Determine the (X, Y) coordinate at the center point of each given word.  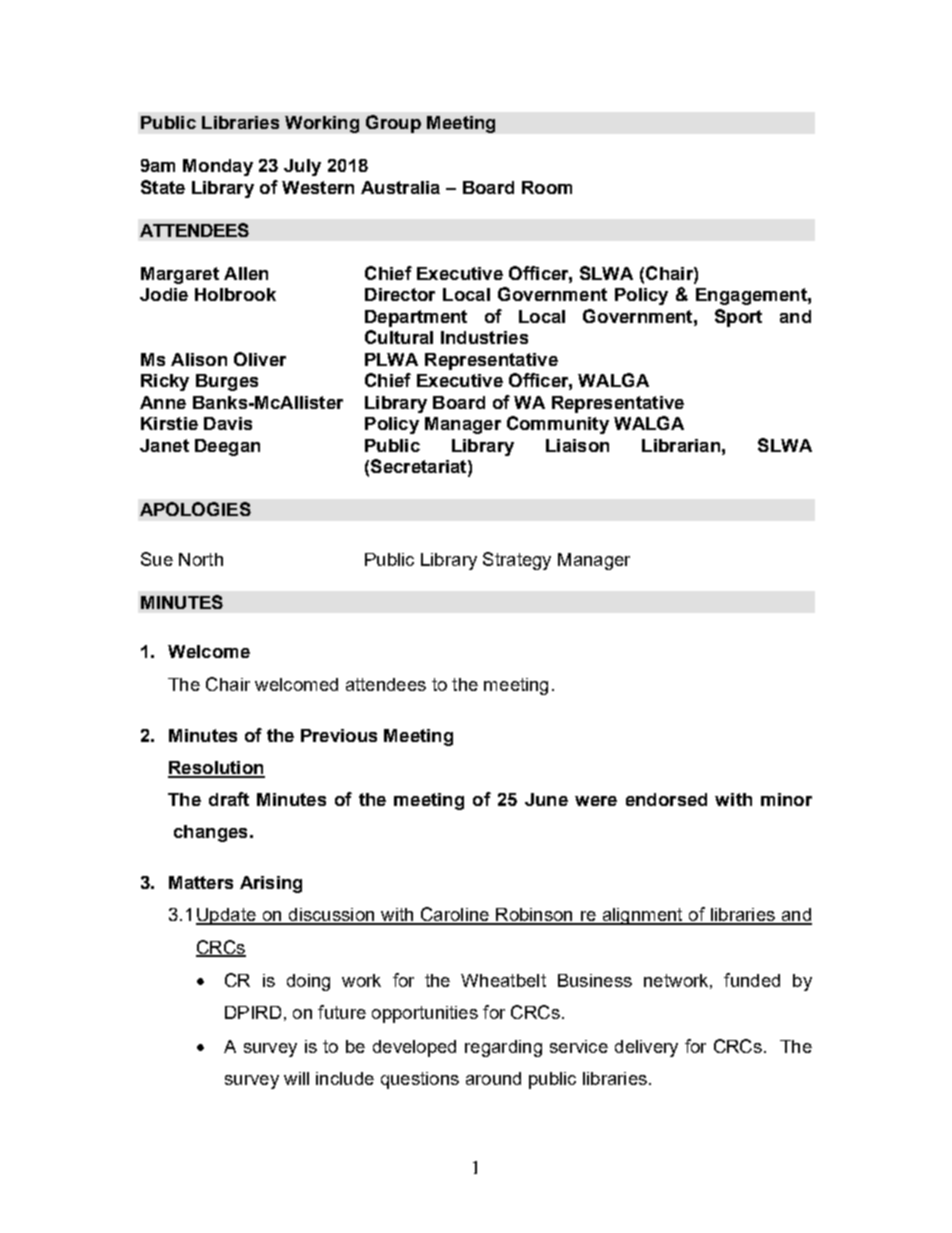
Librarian (681, 445)
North (201, 559)
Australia (400, 187)
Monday (218, 167)
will (296, 1078)
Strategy (517, 561)
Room (547, 187)
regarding (503, 1048)
